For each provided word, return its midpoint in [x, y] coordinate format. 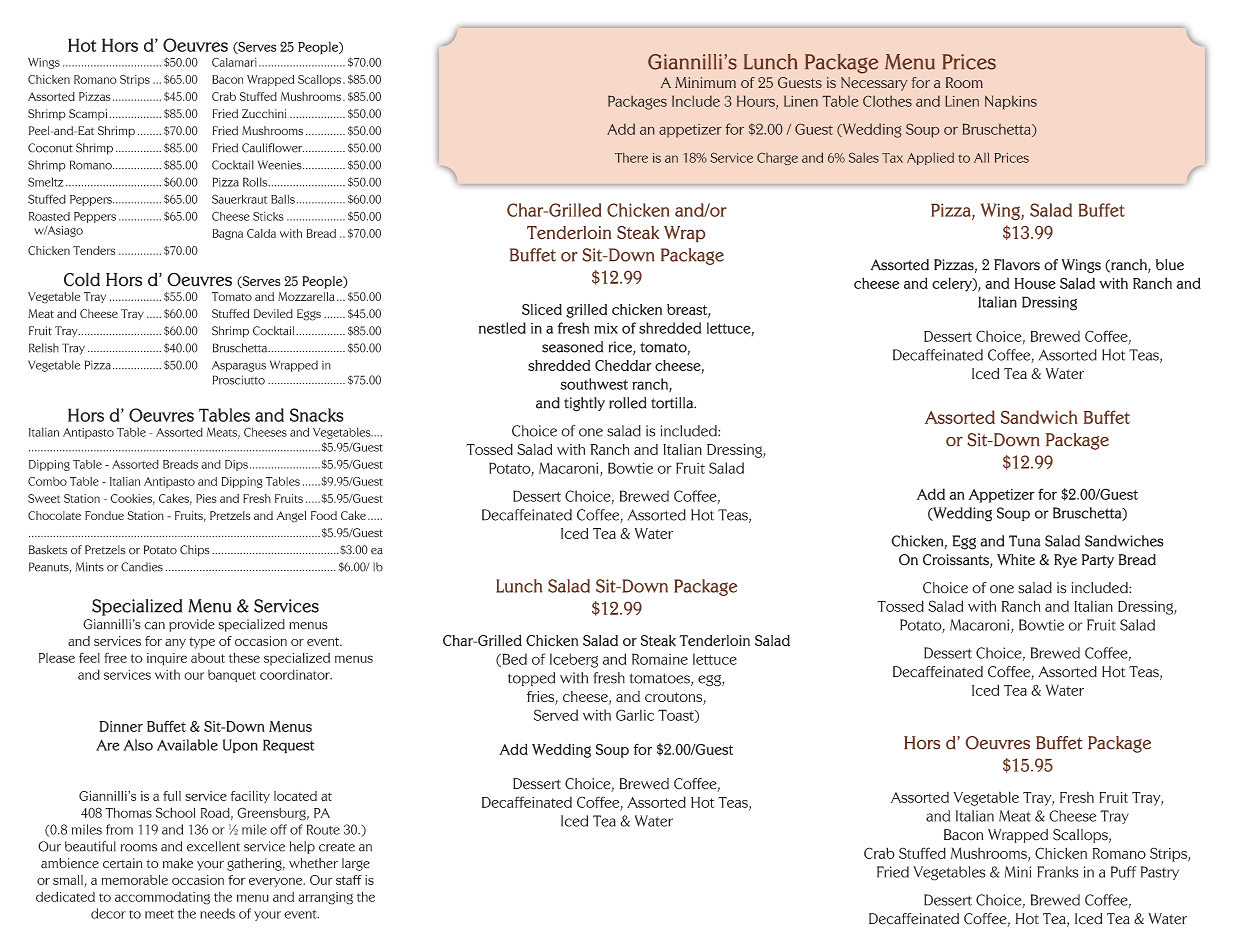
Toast [677, 716]
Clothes [887, 101]
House [1035, 283]
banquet [232, 675]
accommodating [162, 898]
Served [556, 715]
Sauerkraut [239, 199]
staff [349, 880]
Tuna [1025, 541]
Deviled [273, 313]
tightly [584, 404]
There [631, 158]
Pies [206, 498]
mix [606, 328]
